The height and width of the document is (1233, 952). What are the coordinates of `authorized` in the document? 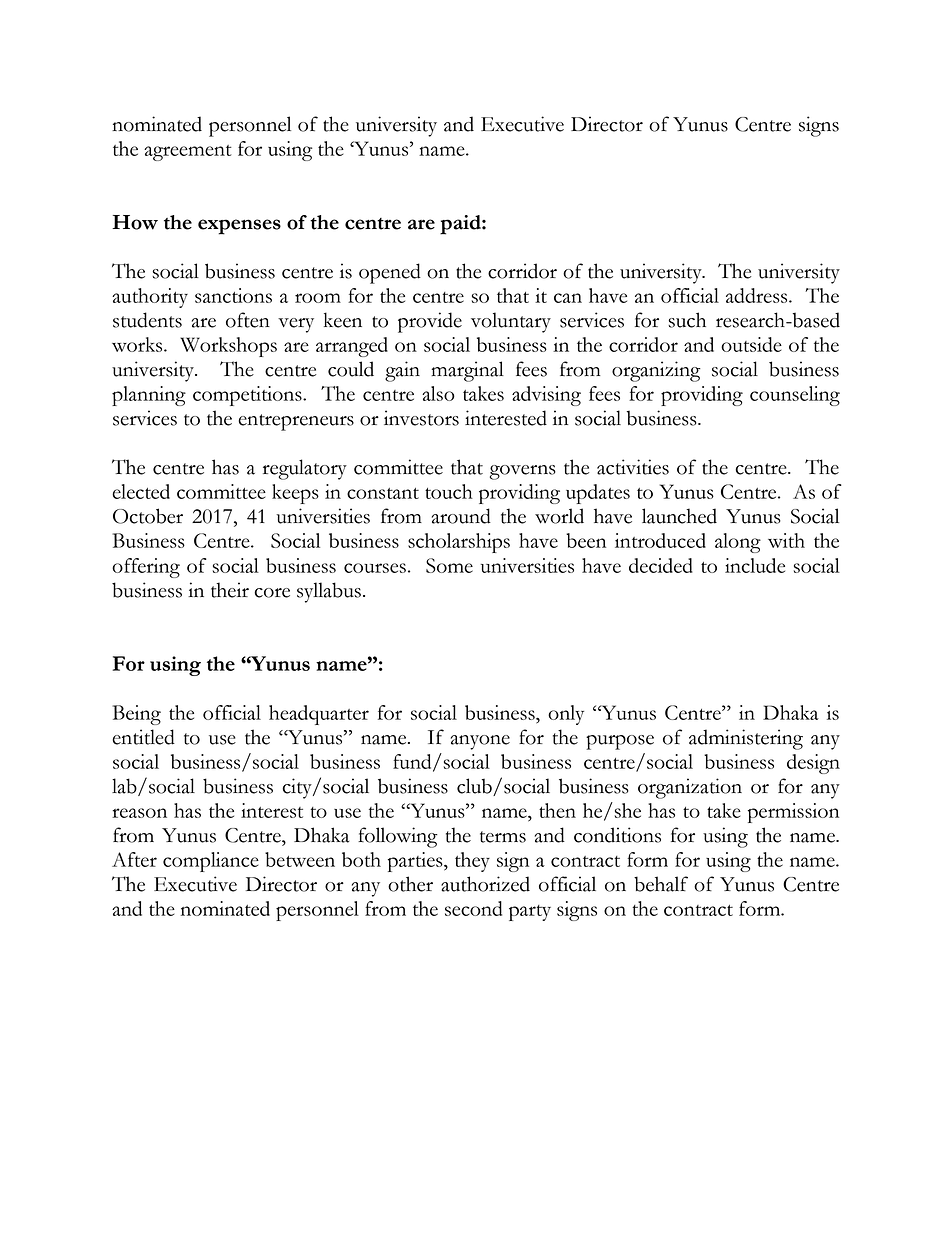 It's located at (485, 884).
